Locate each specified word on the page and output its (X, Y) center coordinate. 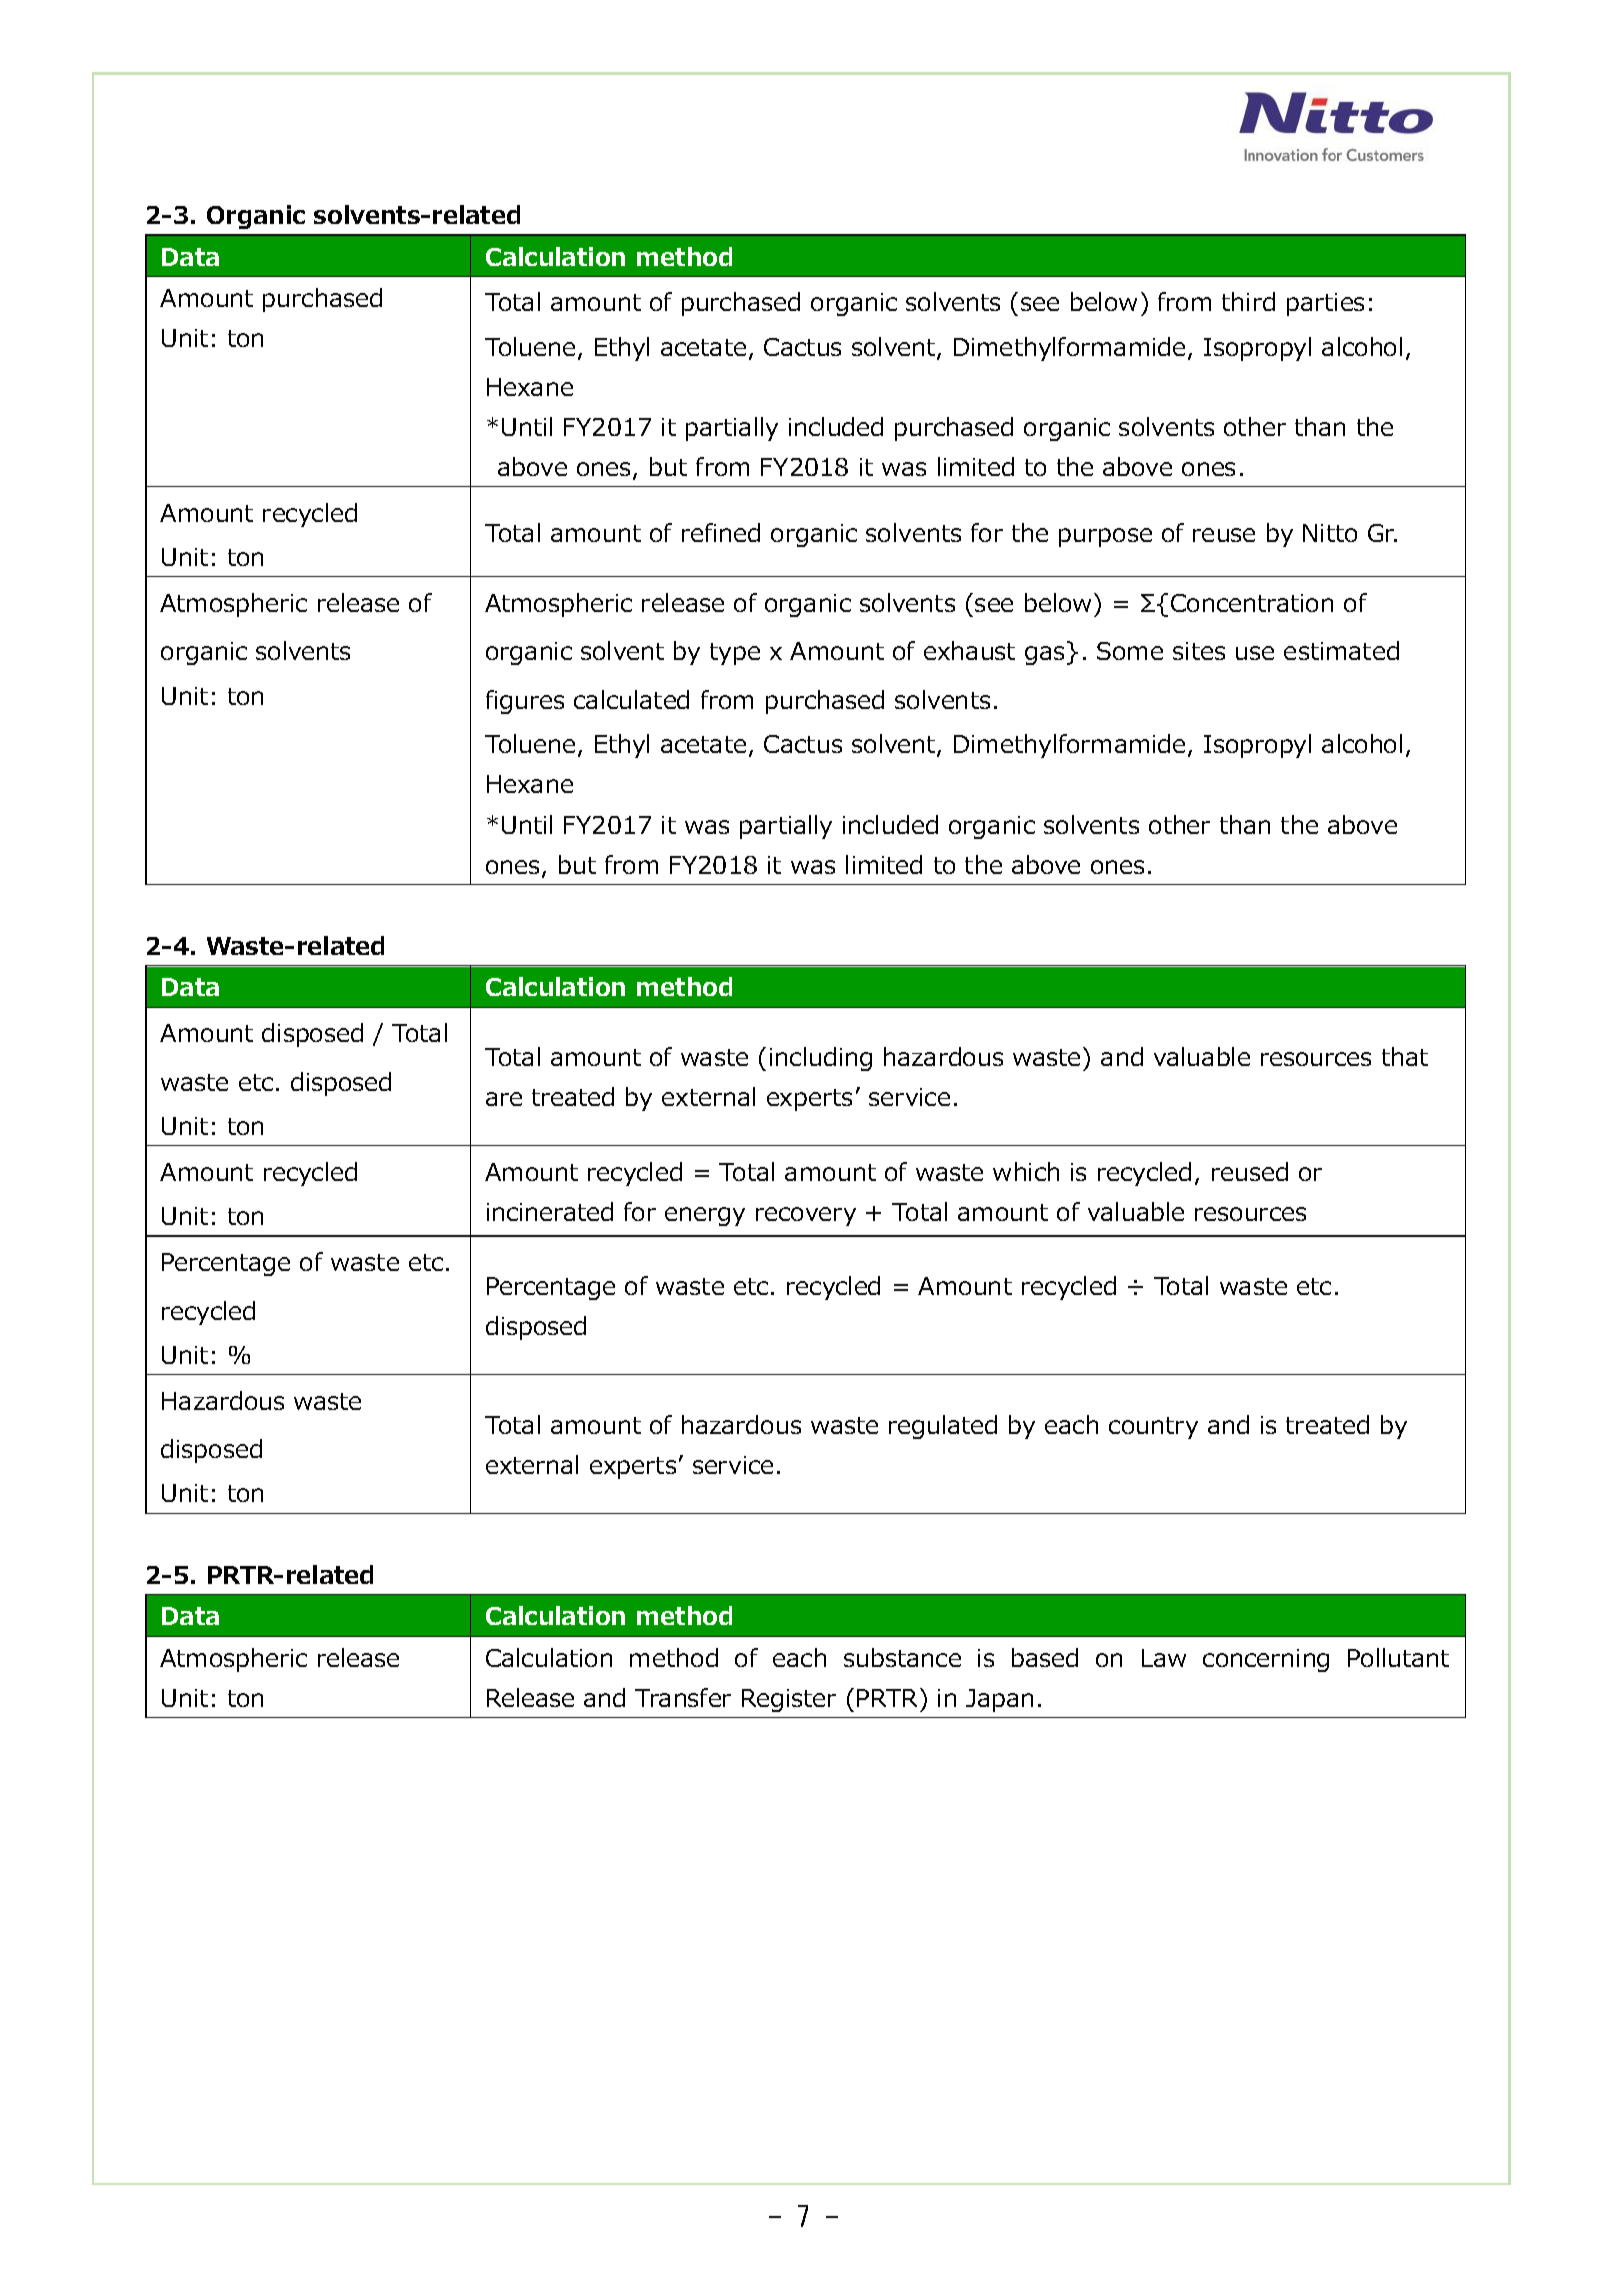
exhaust (969, 650)
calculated (631, 699)
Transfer (683, 1697)
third (1248, 301)
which (1026, 1171)
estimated (1341, 650)
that (1405, 1056)
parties (1325, 304)
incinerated (550, 1211)
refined (721, 532)
